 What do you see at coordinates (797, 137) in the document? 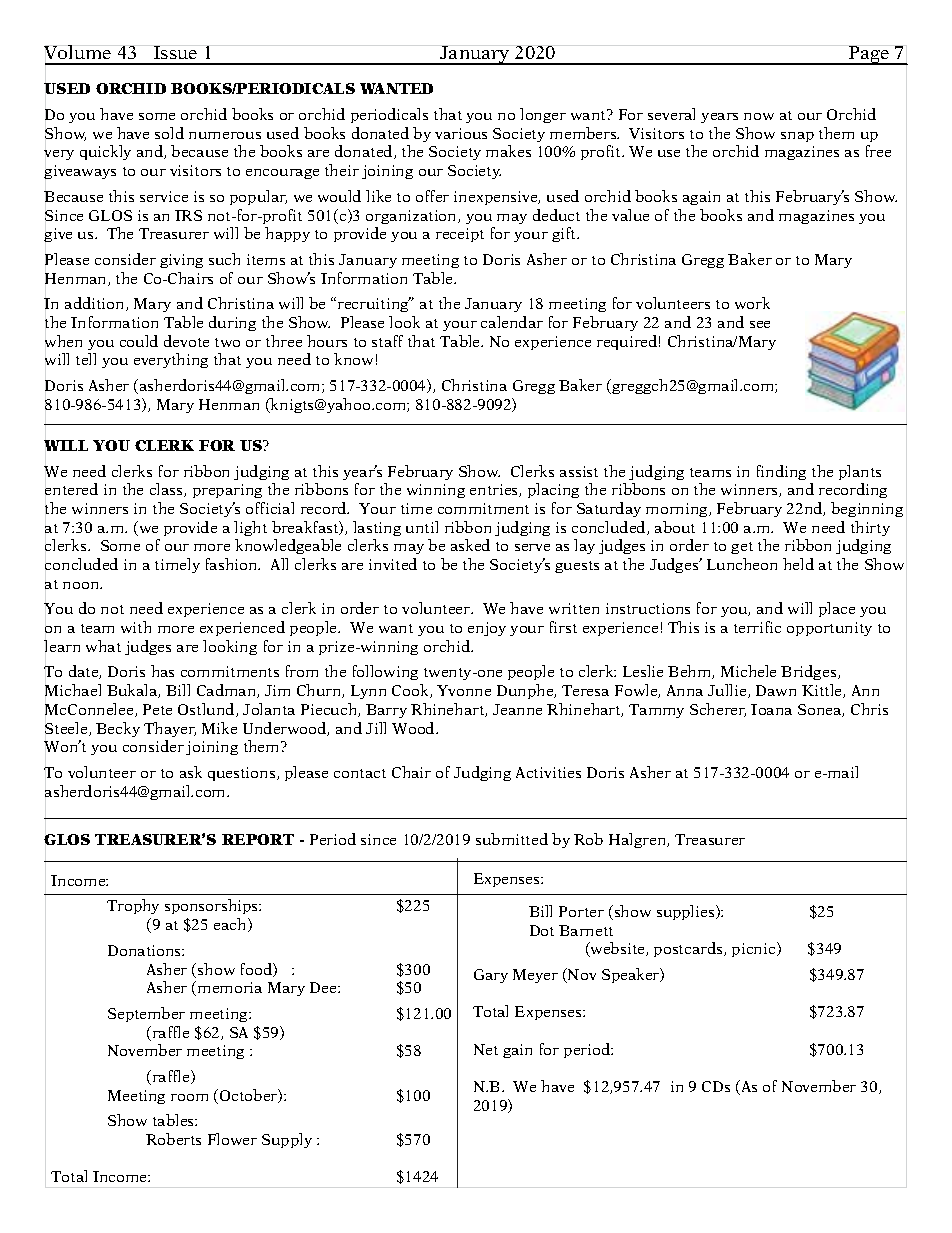
I see `snap` at bounding box center [797, 137].
